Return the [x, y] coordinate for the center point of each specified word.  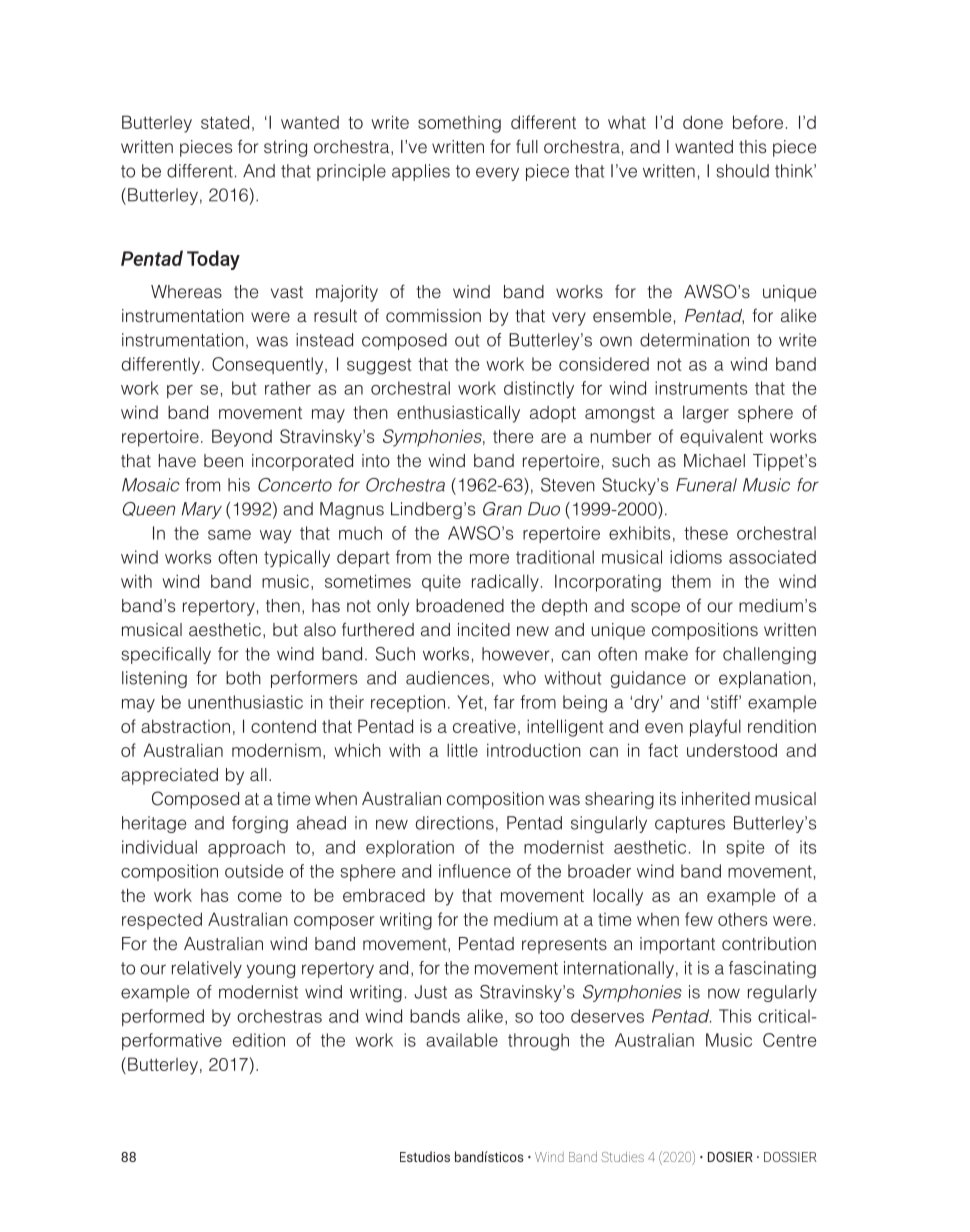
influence [475, 871]
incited [484, 630]
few [699, 919]
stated [225, 122]
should [742, 171]
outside [254, 871]
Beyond [242, 438]
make [666, 654]
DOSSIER [790, 1157]
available [462, 1040]
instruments [701, 388]
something [459, 124]
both [243, 678]
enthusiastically [458, 414]
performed [163, 1017]
